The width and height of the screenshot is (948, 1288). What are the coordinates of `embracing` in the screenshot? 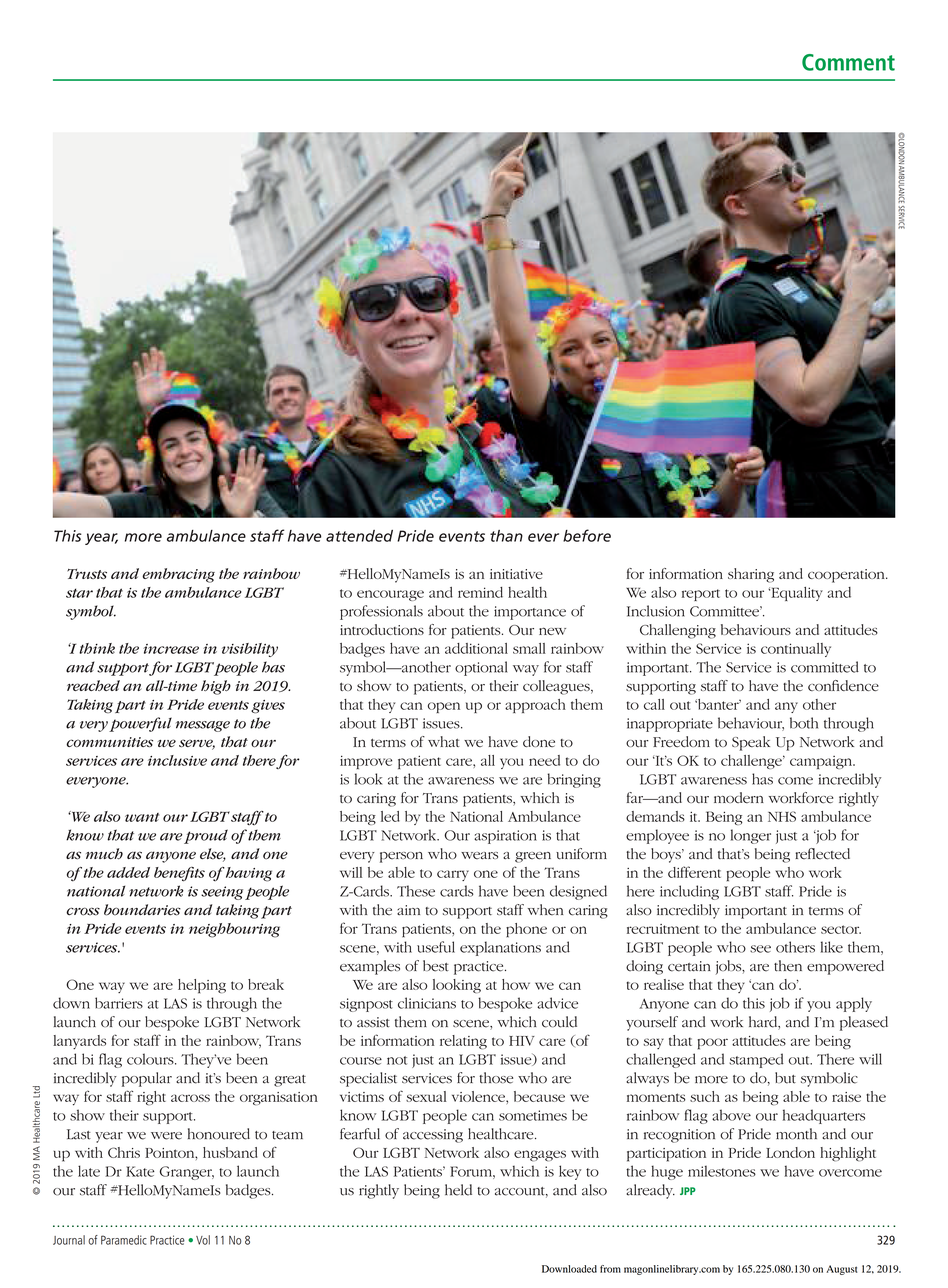 It's located at (178, 575).
